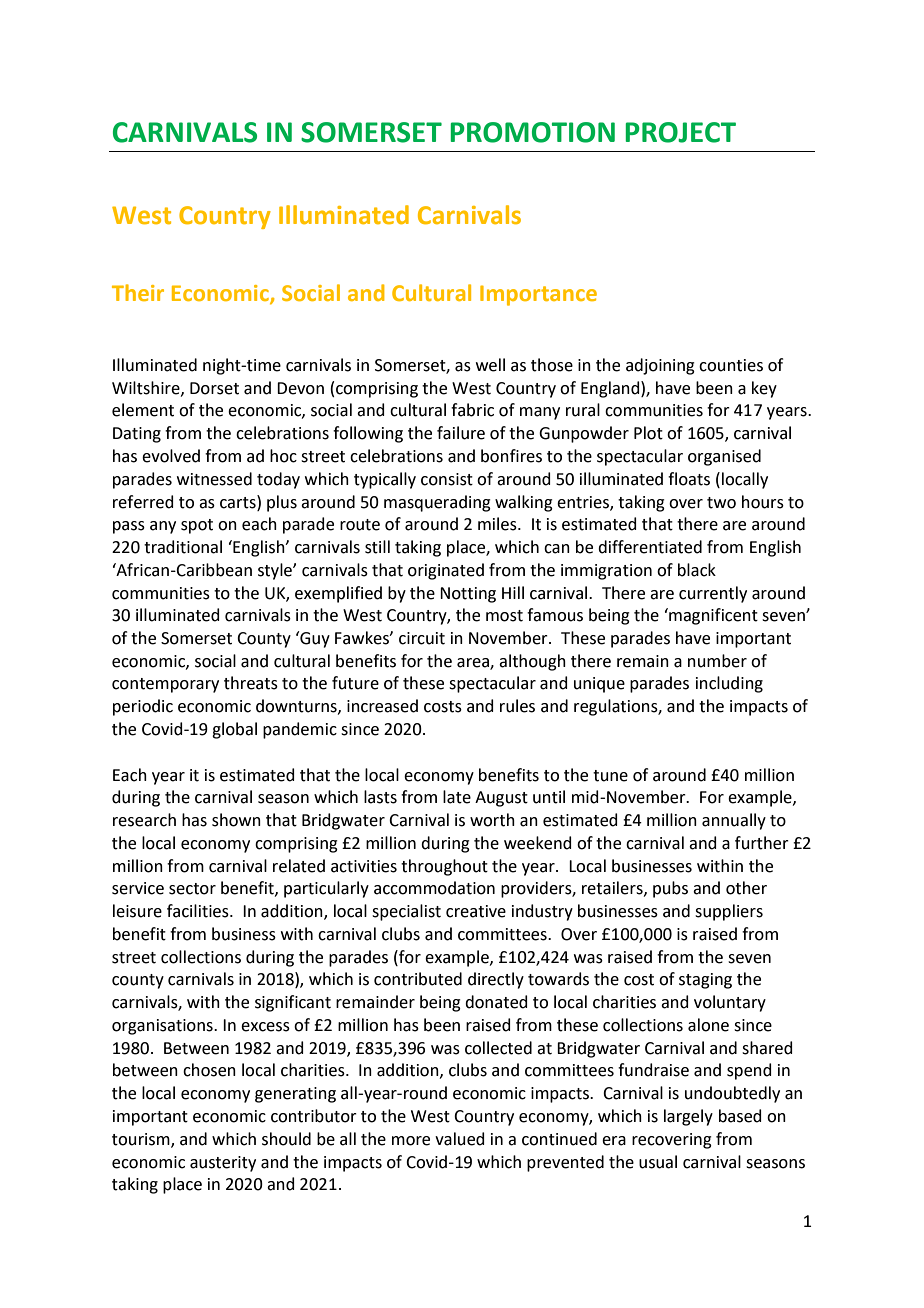 The image size is (924, 1308). What do you see at coordinates (729, 684) in the screenshot?
I see `including` at bounding box center [729, 684].
